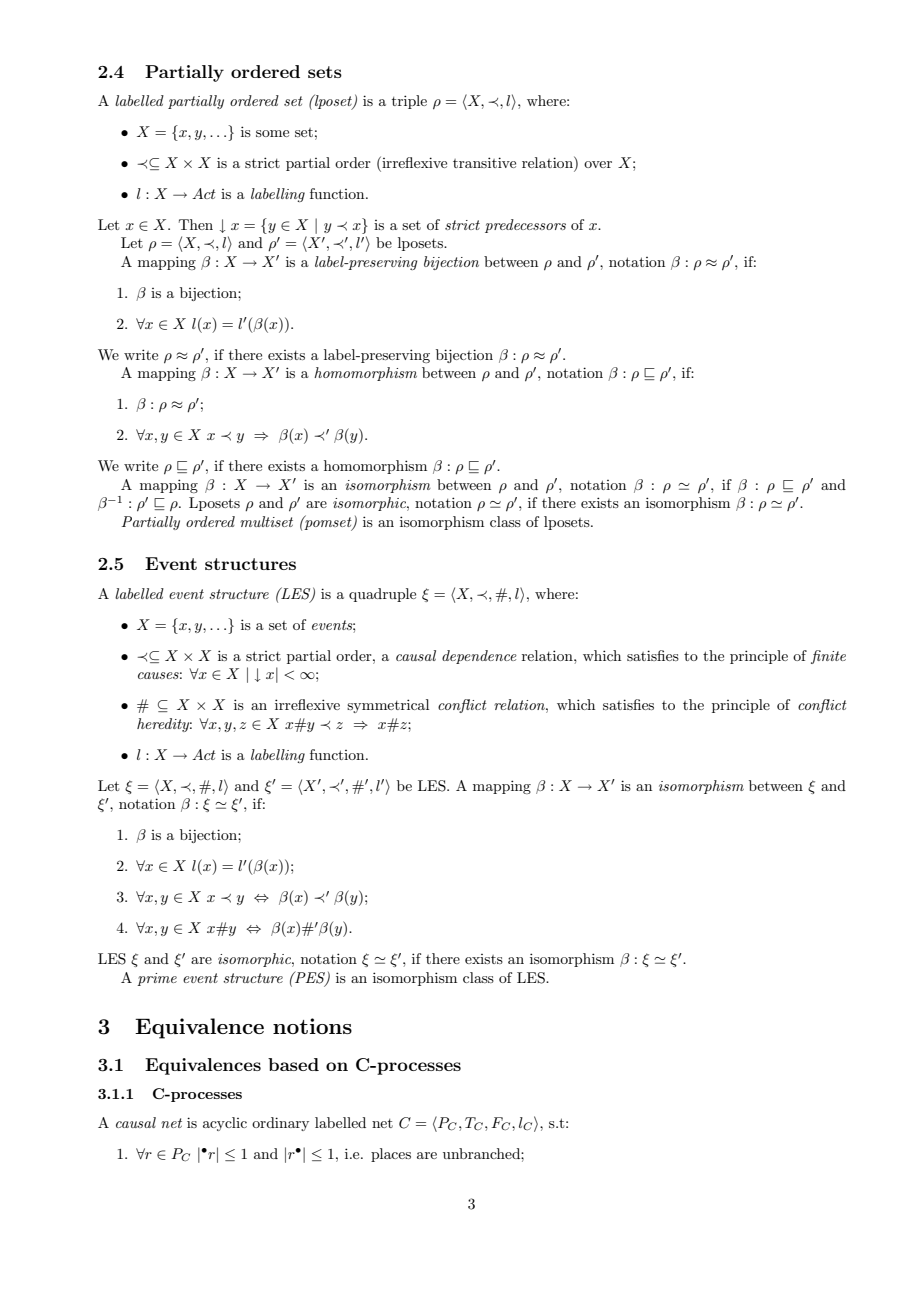  What do you see at coordinates (272, 133) in the page?
I see `some` at bounding box center [272, 133].
